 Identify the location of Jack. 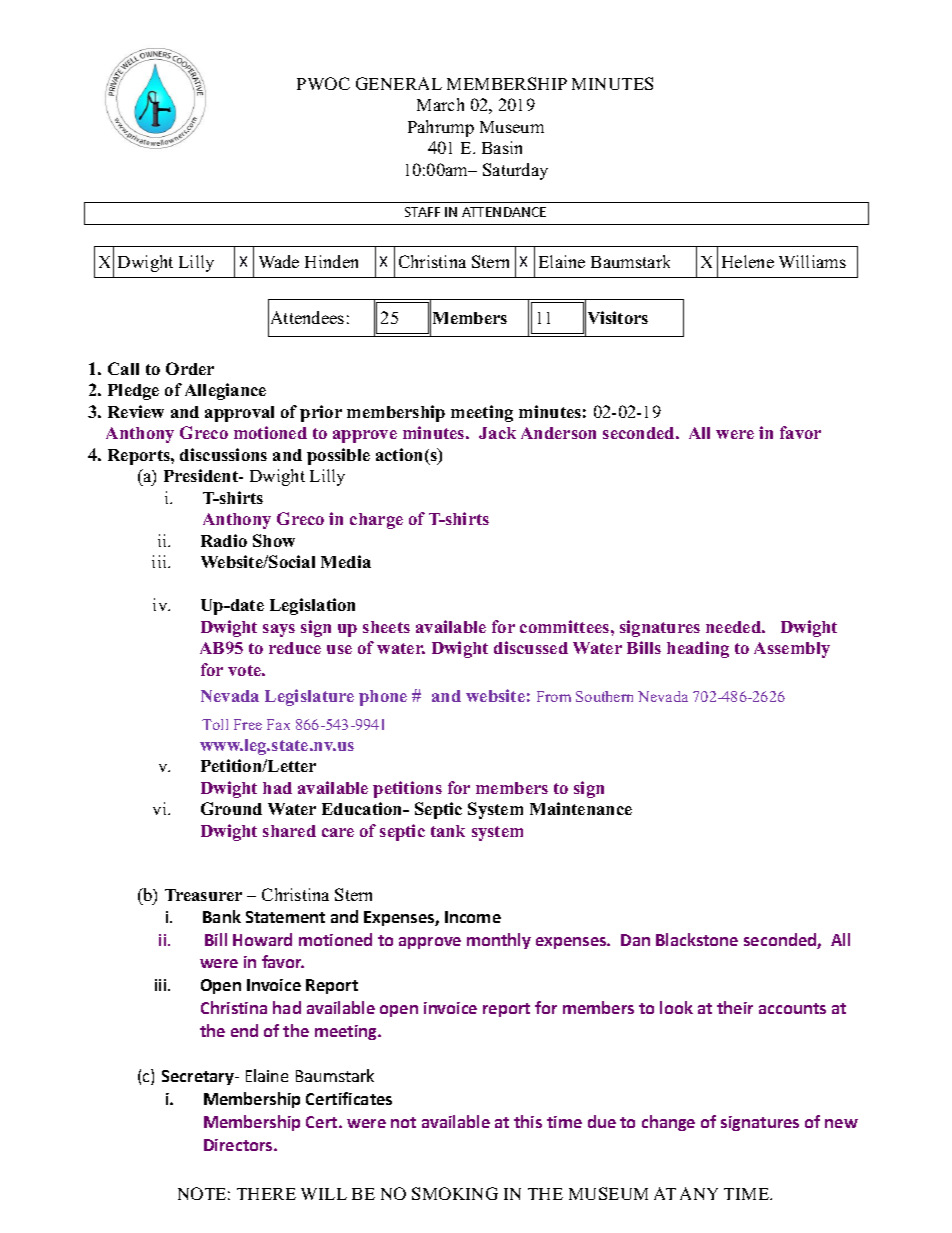
(497, 433).
